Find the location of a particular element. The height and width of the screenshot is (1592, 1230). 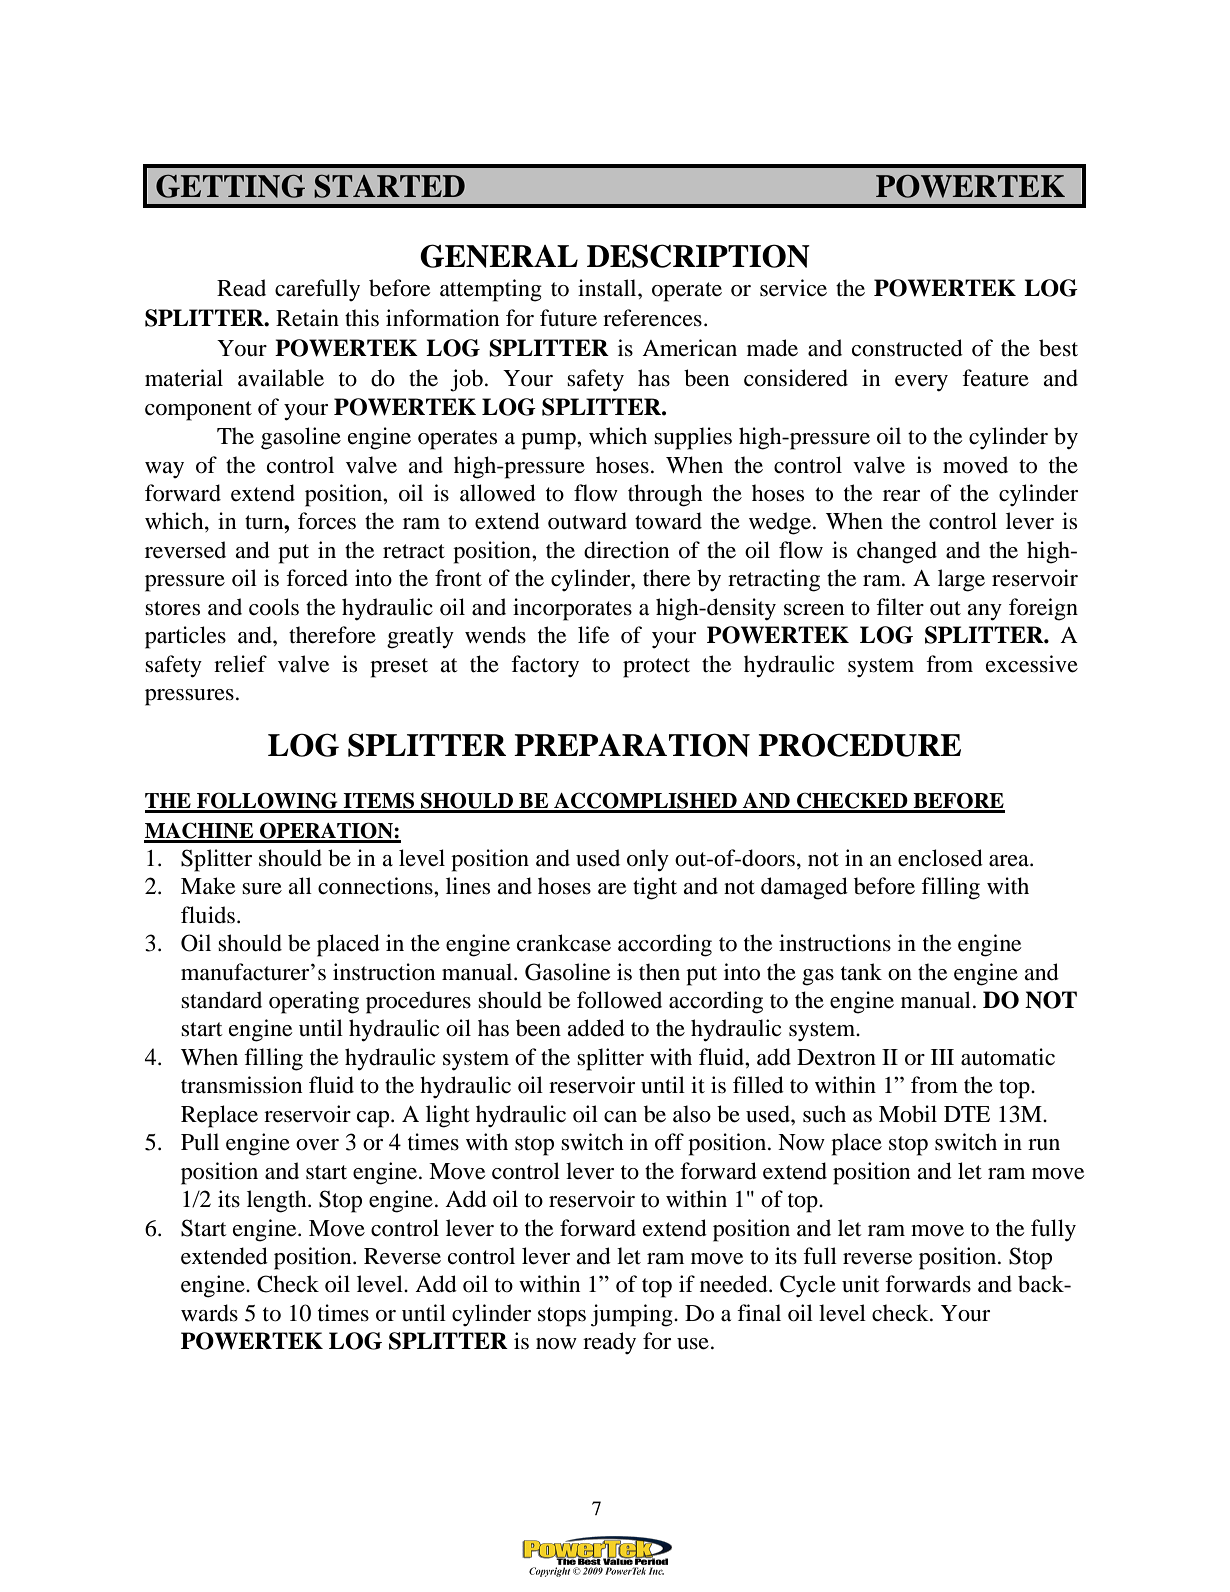

enclosed is located at coordinates (940, 858).
